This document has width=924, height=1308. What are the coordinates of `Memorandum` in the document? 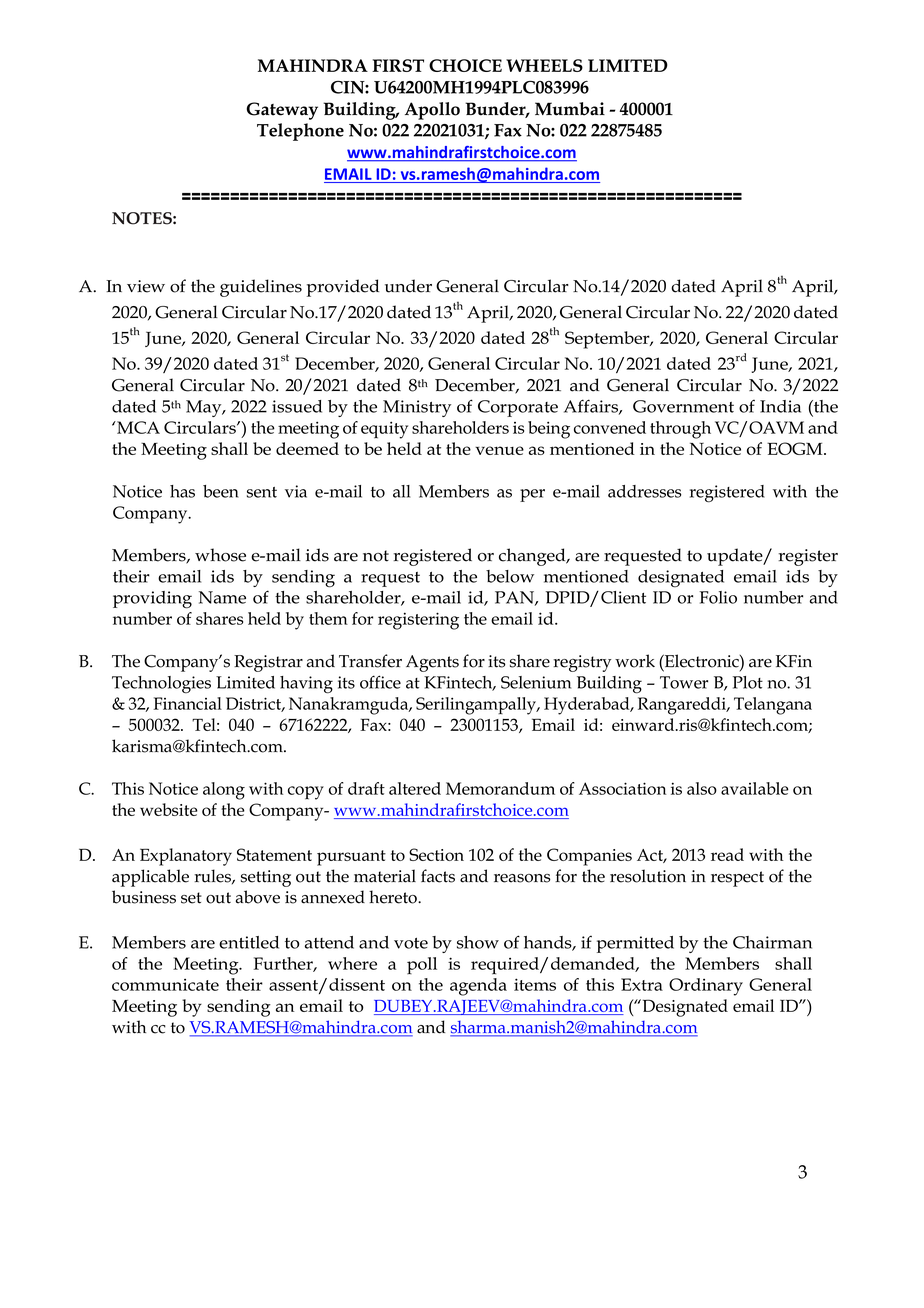 It's located at (500, 788).
